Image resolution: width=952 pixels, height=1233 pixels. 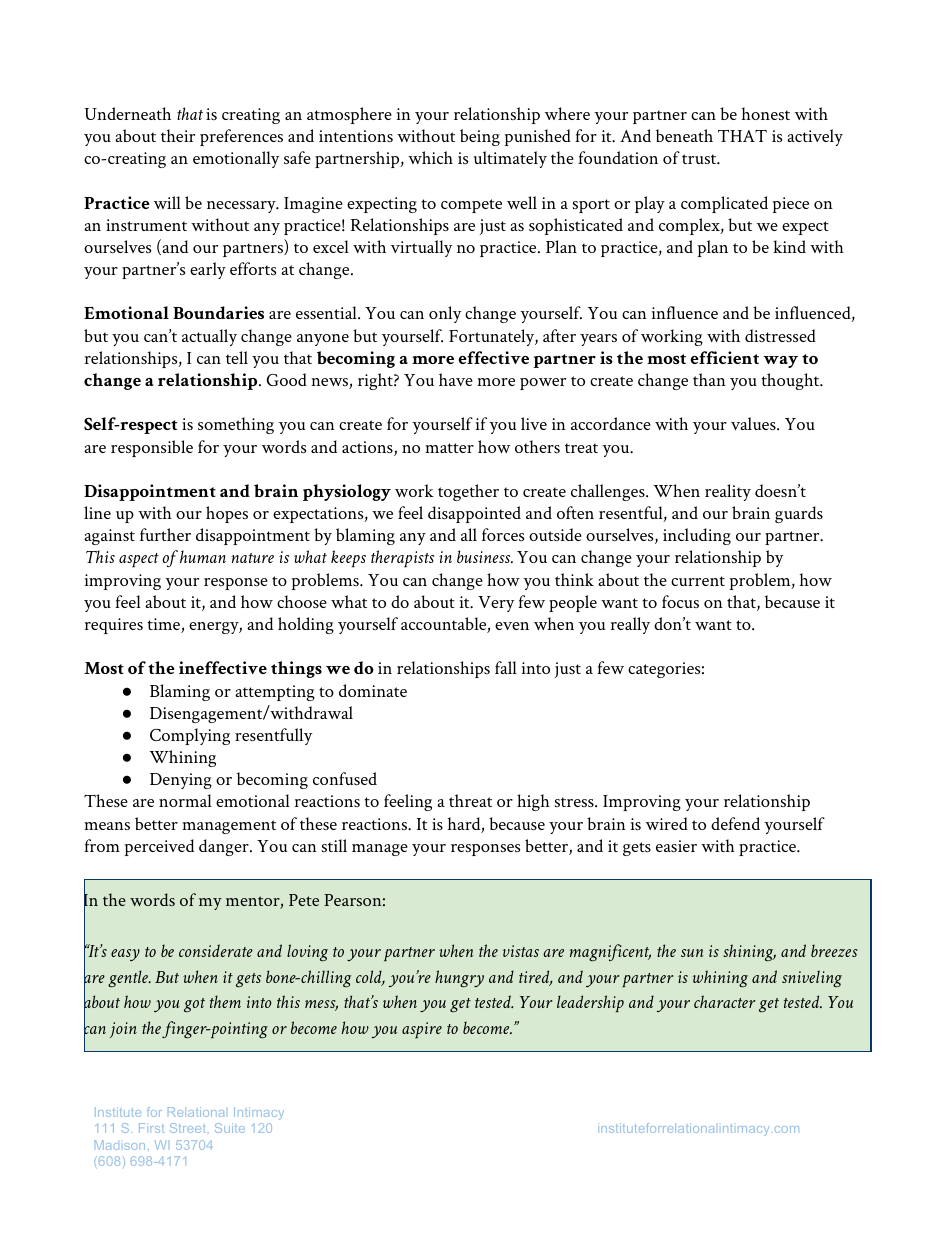 What do you see at coordinates (680, 601) in the screenshot?
I see `focus` at bounding box center [680, 601].
